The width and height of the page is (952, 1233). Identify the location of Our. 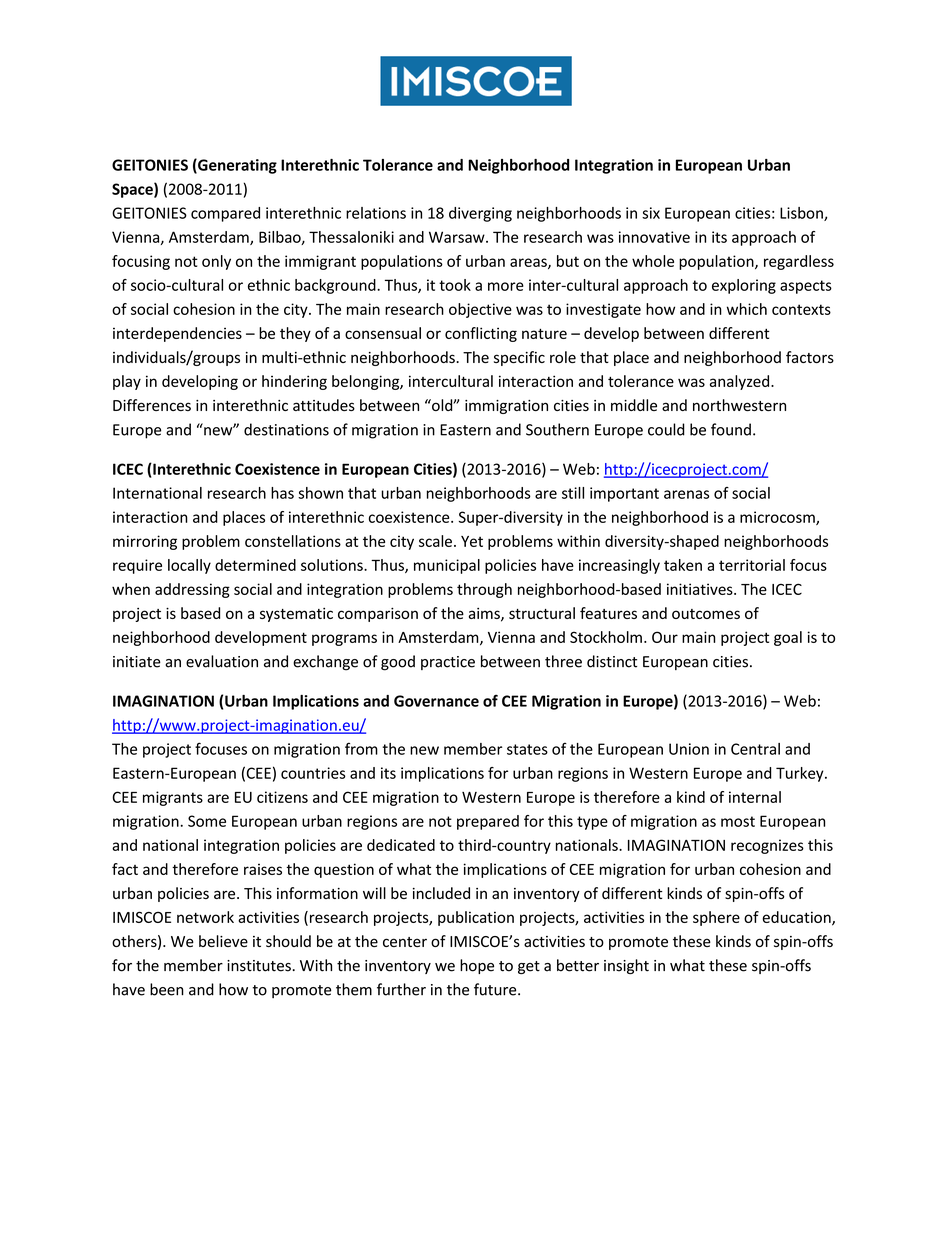
(665, 637).
